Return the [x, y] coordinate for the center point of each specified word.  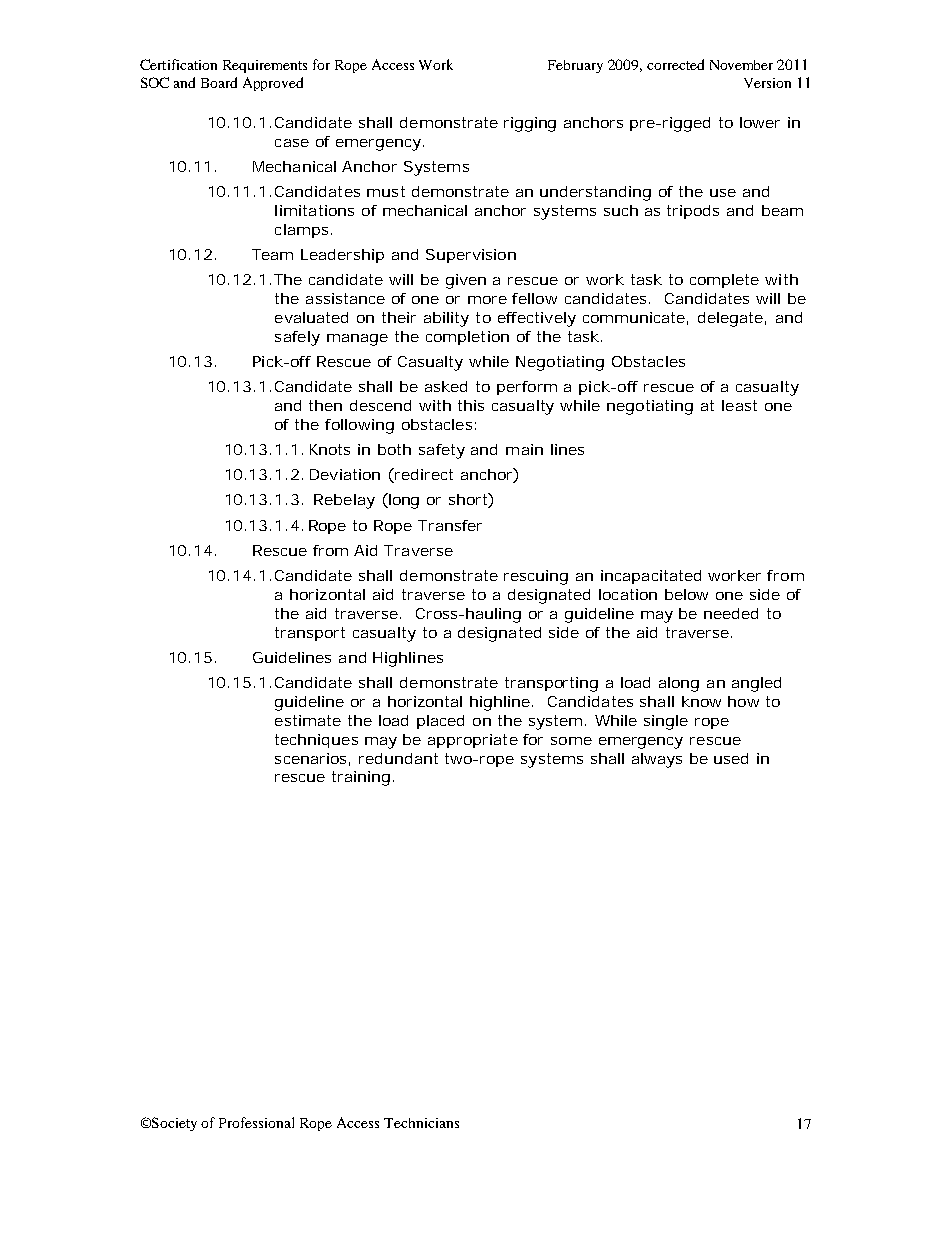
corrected [675, 64]
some [571, 741]
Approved [273, 84]
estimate [308, 720]
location [628, 594]
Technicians [421, 1123]
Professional [256, 1122]
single [666, 722]
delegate [732, 319]
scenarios [312, 759]
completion [467, 338]
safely [297, 338]
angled [756, 684]
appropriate [473, 741]
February [575, 66]
